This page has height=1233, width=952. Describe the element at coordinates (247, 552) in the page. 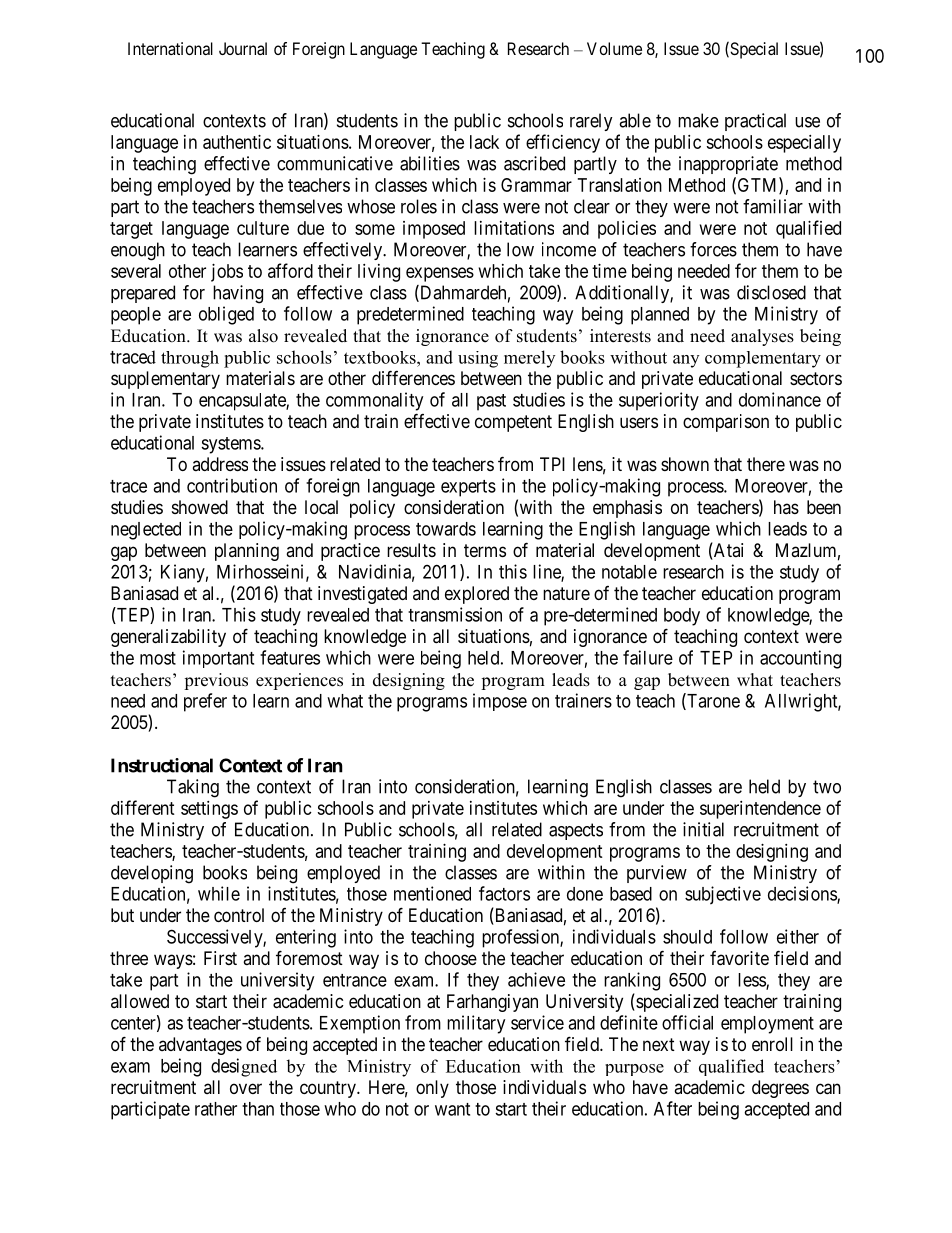

I see `planning` at that location.
